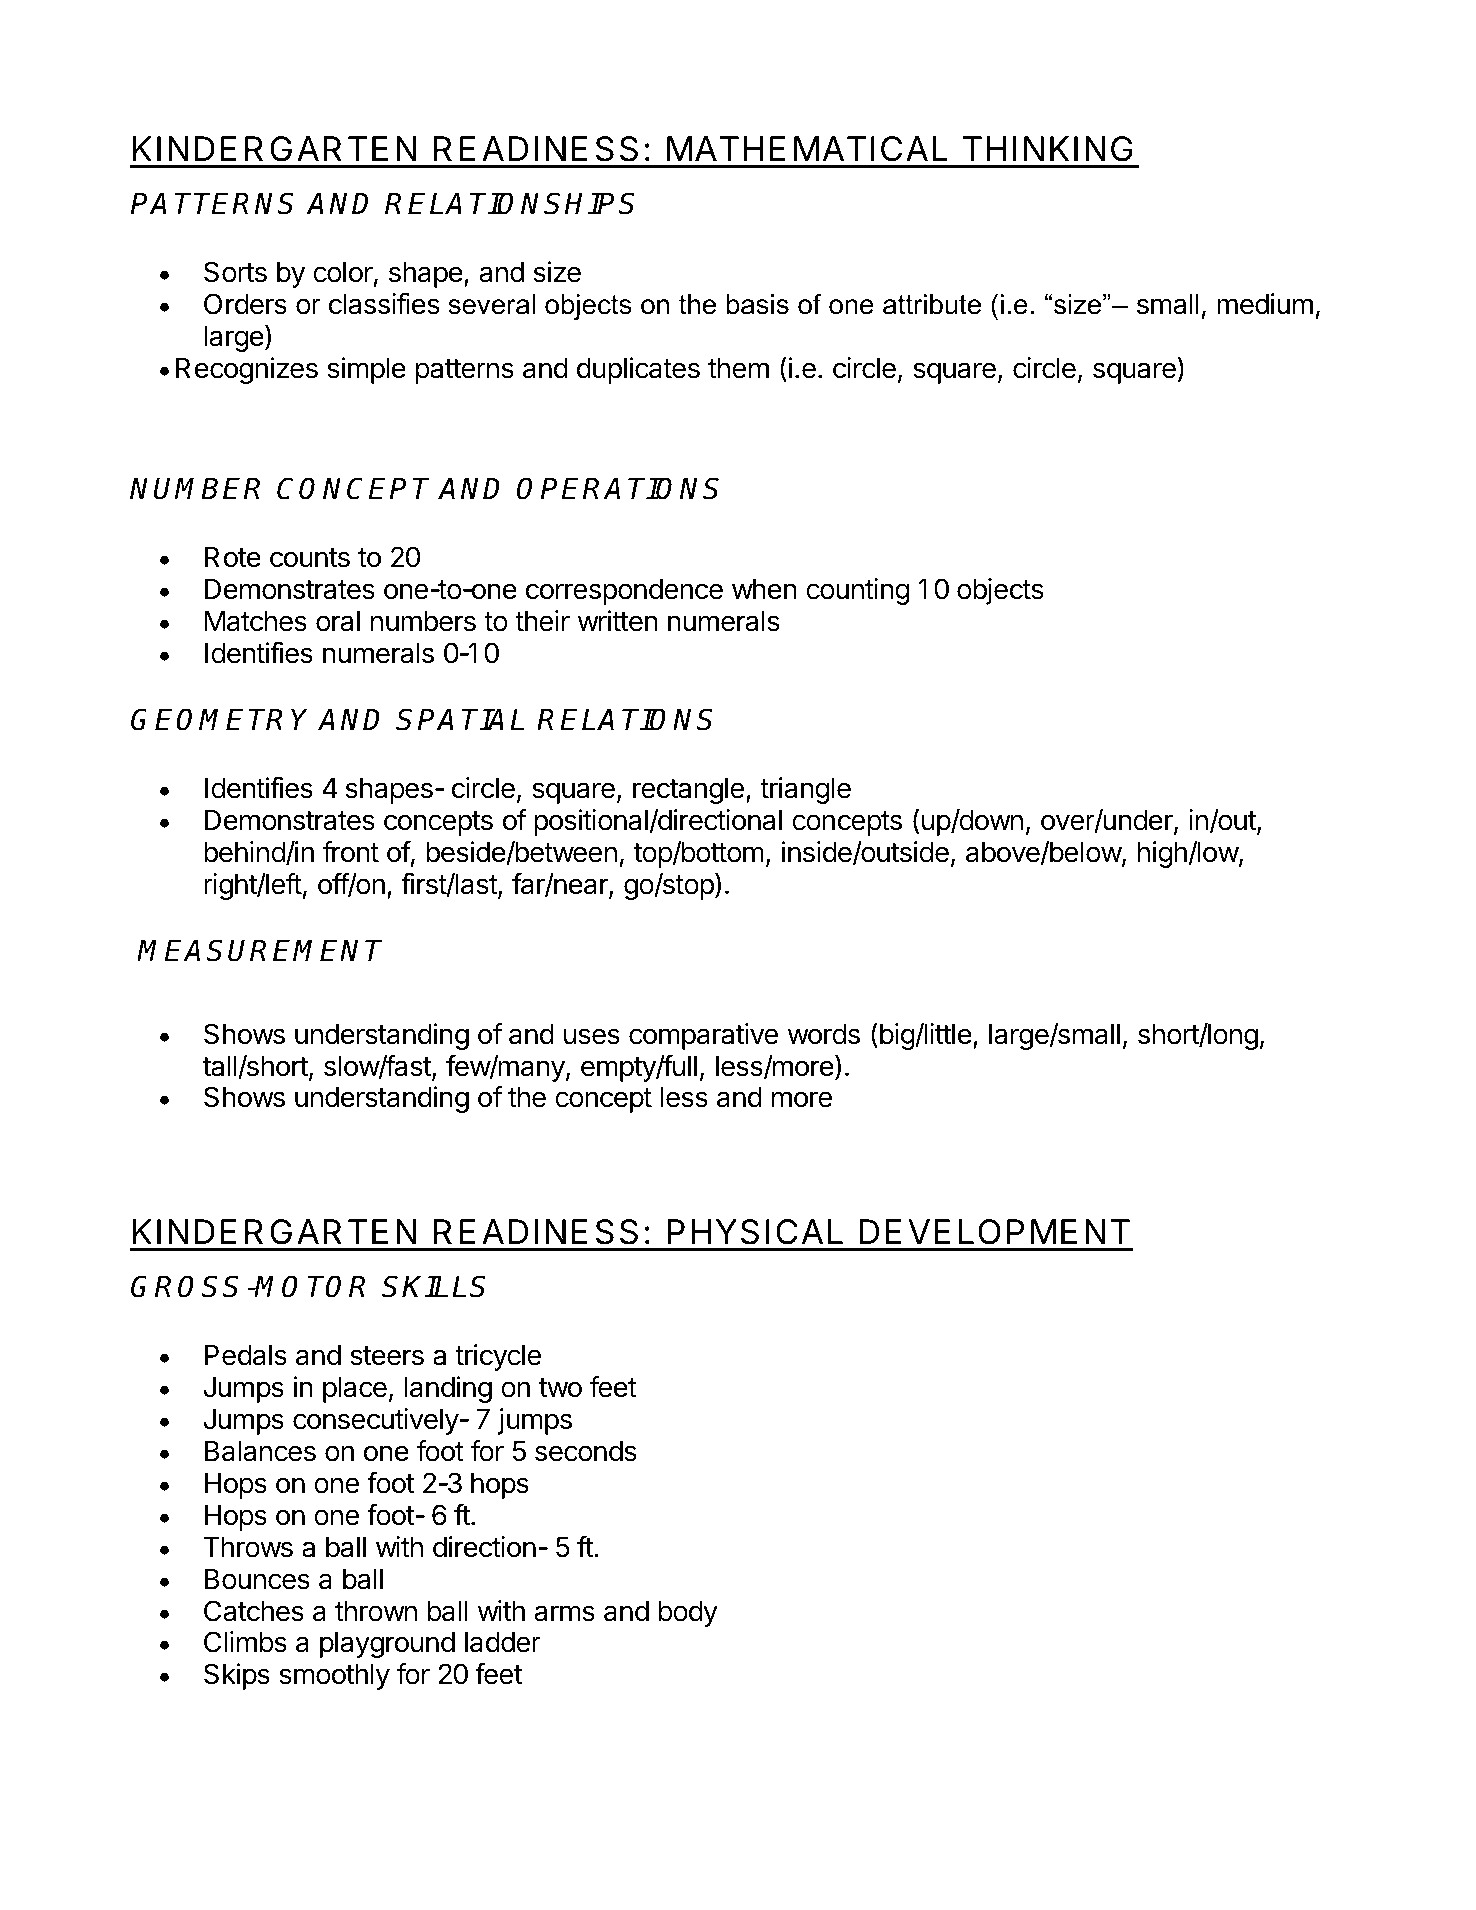 This page has width=1476, height=1910. I want to click on place, so click(355, 1389).
